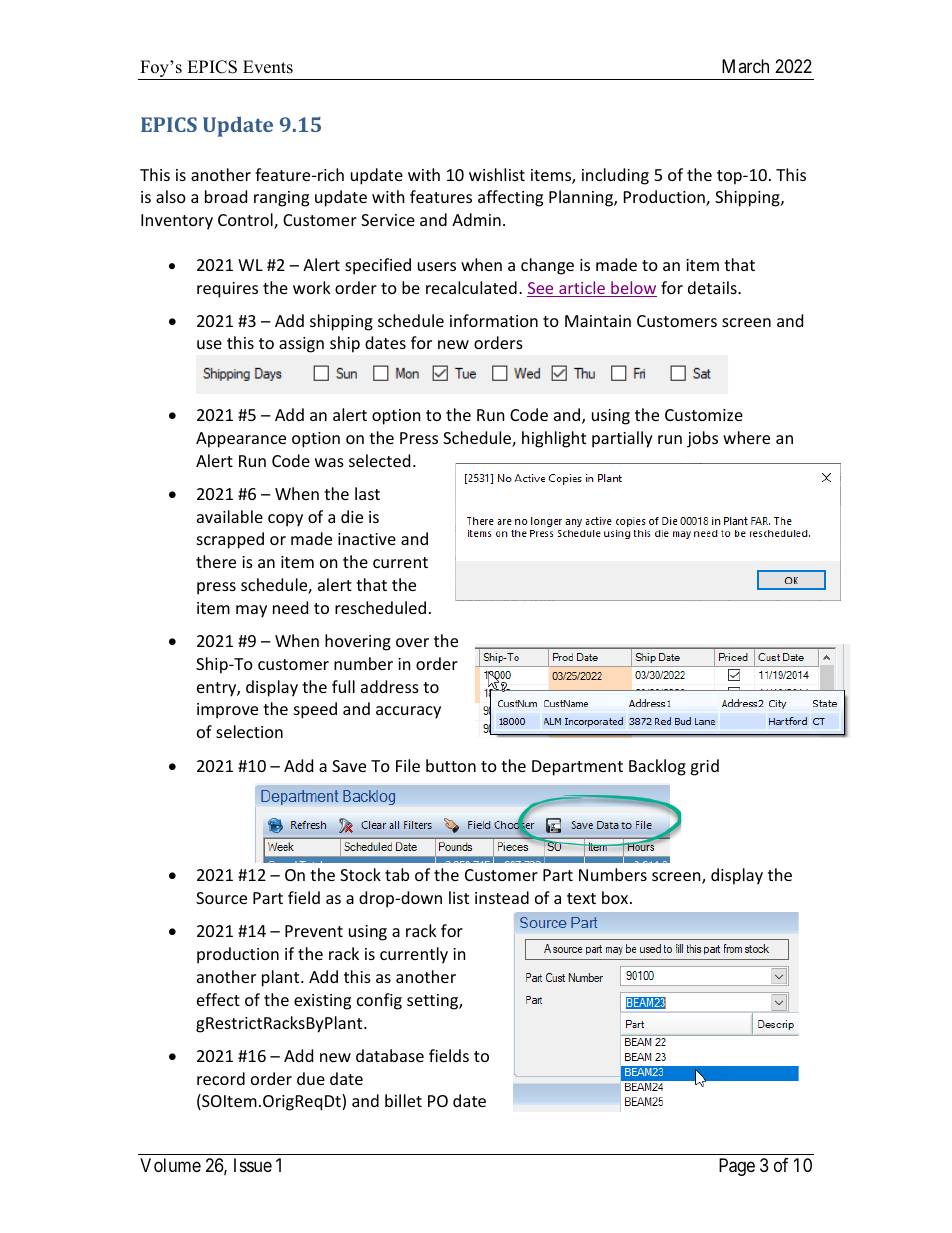 Image resolution: width=952 pixels, height=1233 pixels. I want to click on billet, so click(403, 1100).
